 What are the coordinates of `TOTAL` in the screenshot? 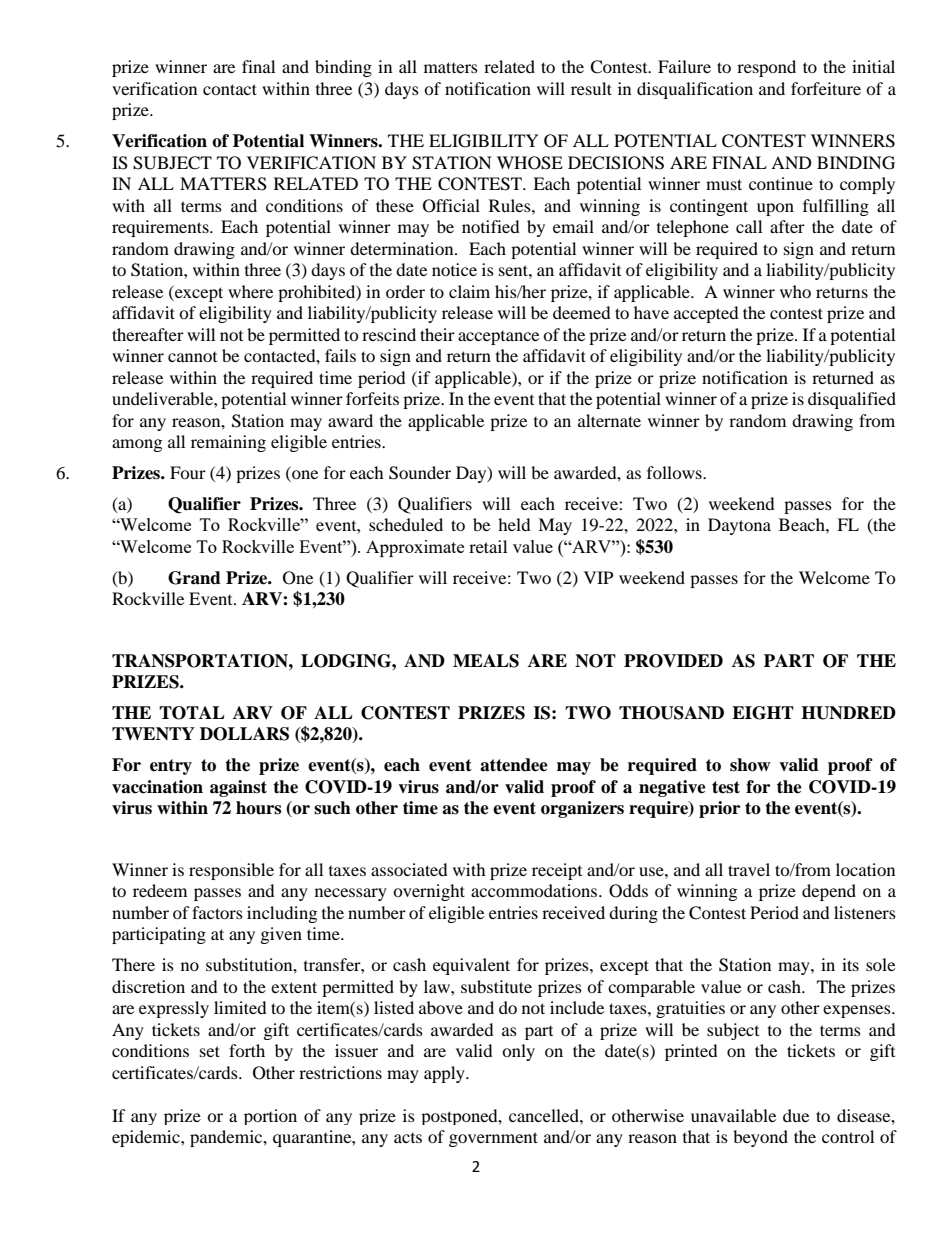 It's located at (192, 713).
